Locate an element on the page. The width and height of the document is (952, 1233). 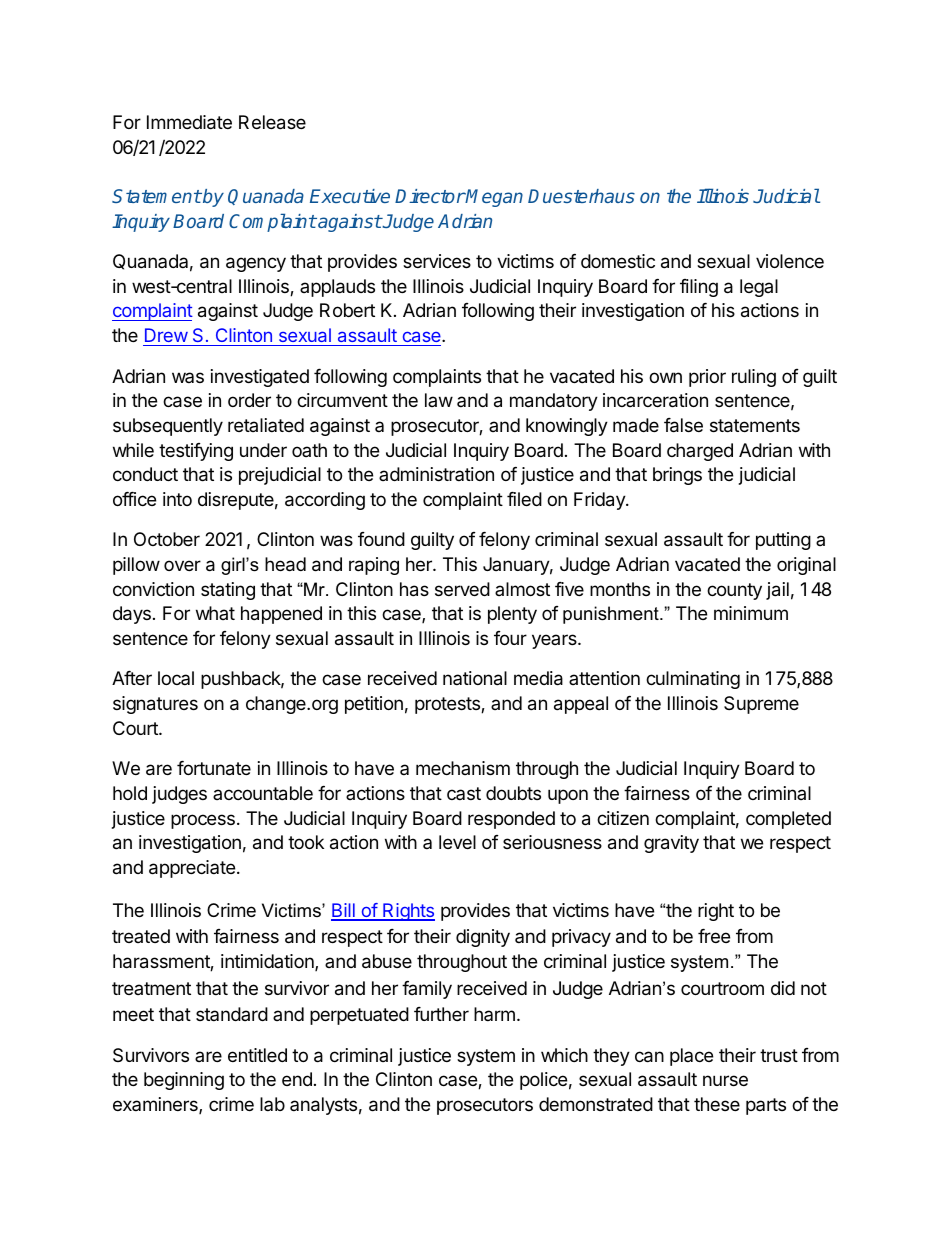
what is located at coordinates (215, 613).
